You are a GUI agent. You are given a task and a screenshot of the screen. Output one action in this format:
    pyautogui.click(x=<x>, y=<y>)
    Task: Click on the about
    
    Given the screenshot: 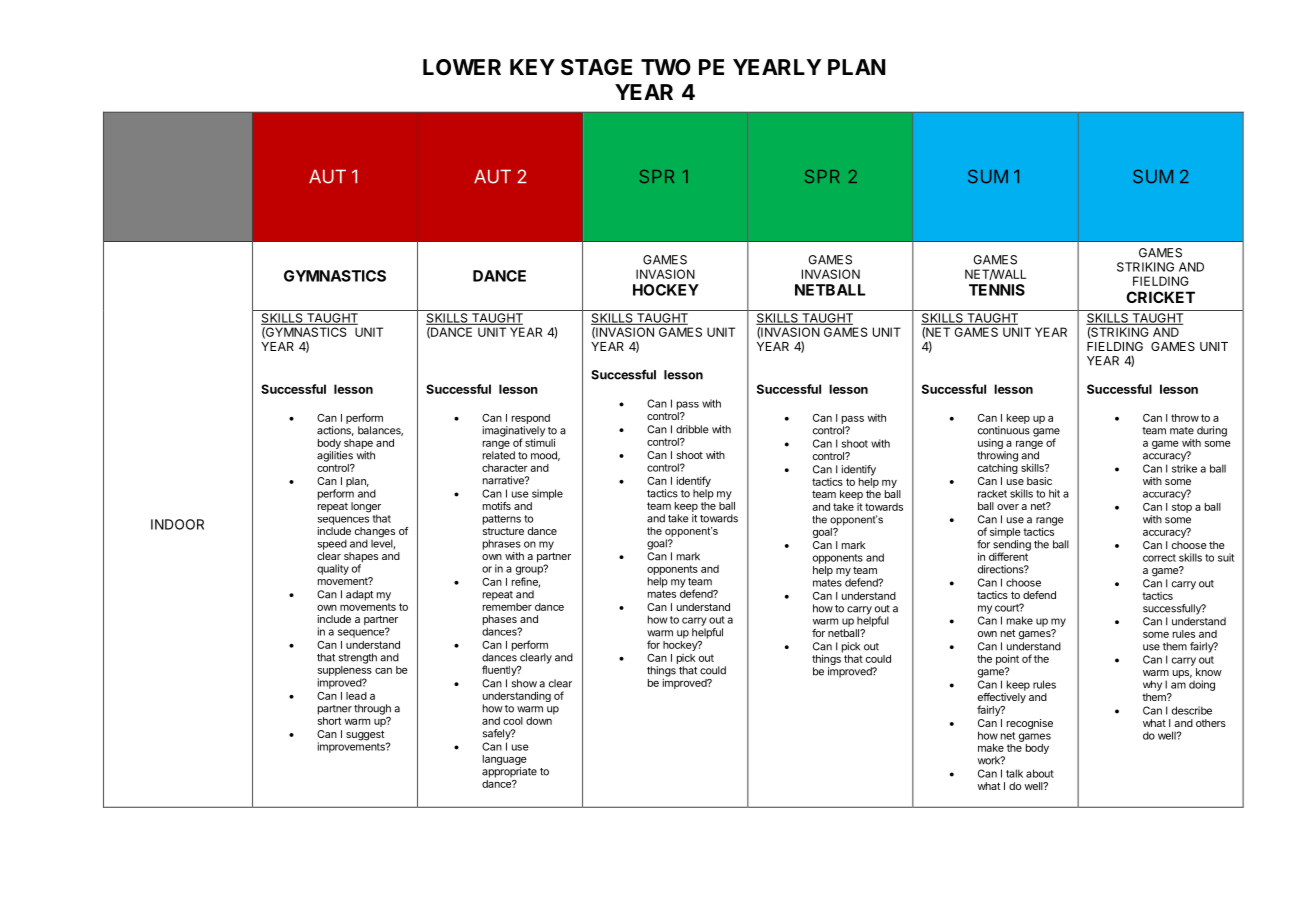 What is the action you would take?
    pyautogui.click(x=1040, y=773)
